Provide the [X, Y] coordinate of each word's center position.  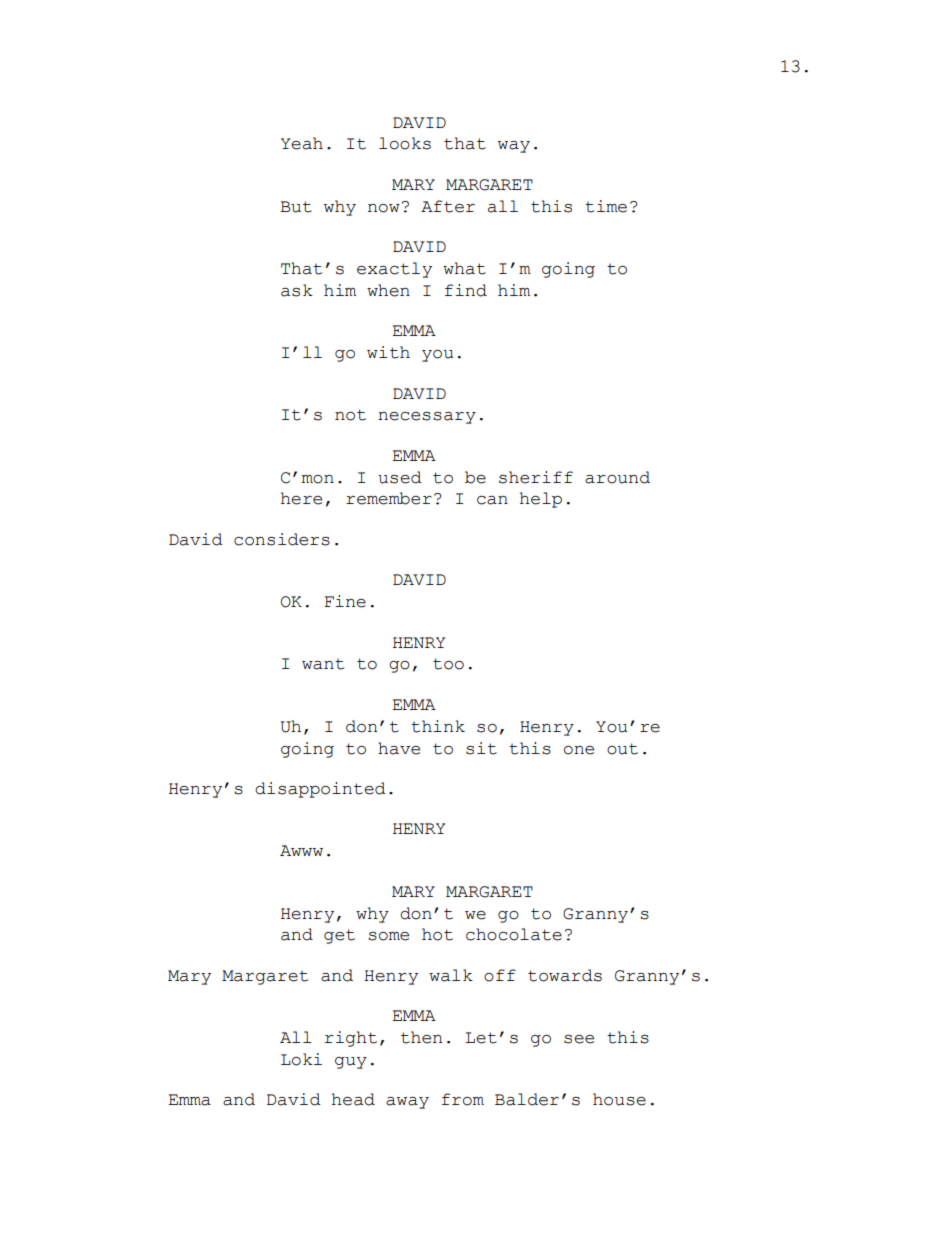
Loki [301, 1059]
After [448, 206]
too [448, 664]
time [606, 206]
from [463, 1099]
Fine [345, 601]
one [579, 750]
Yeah [302, 143]
